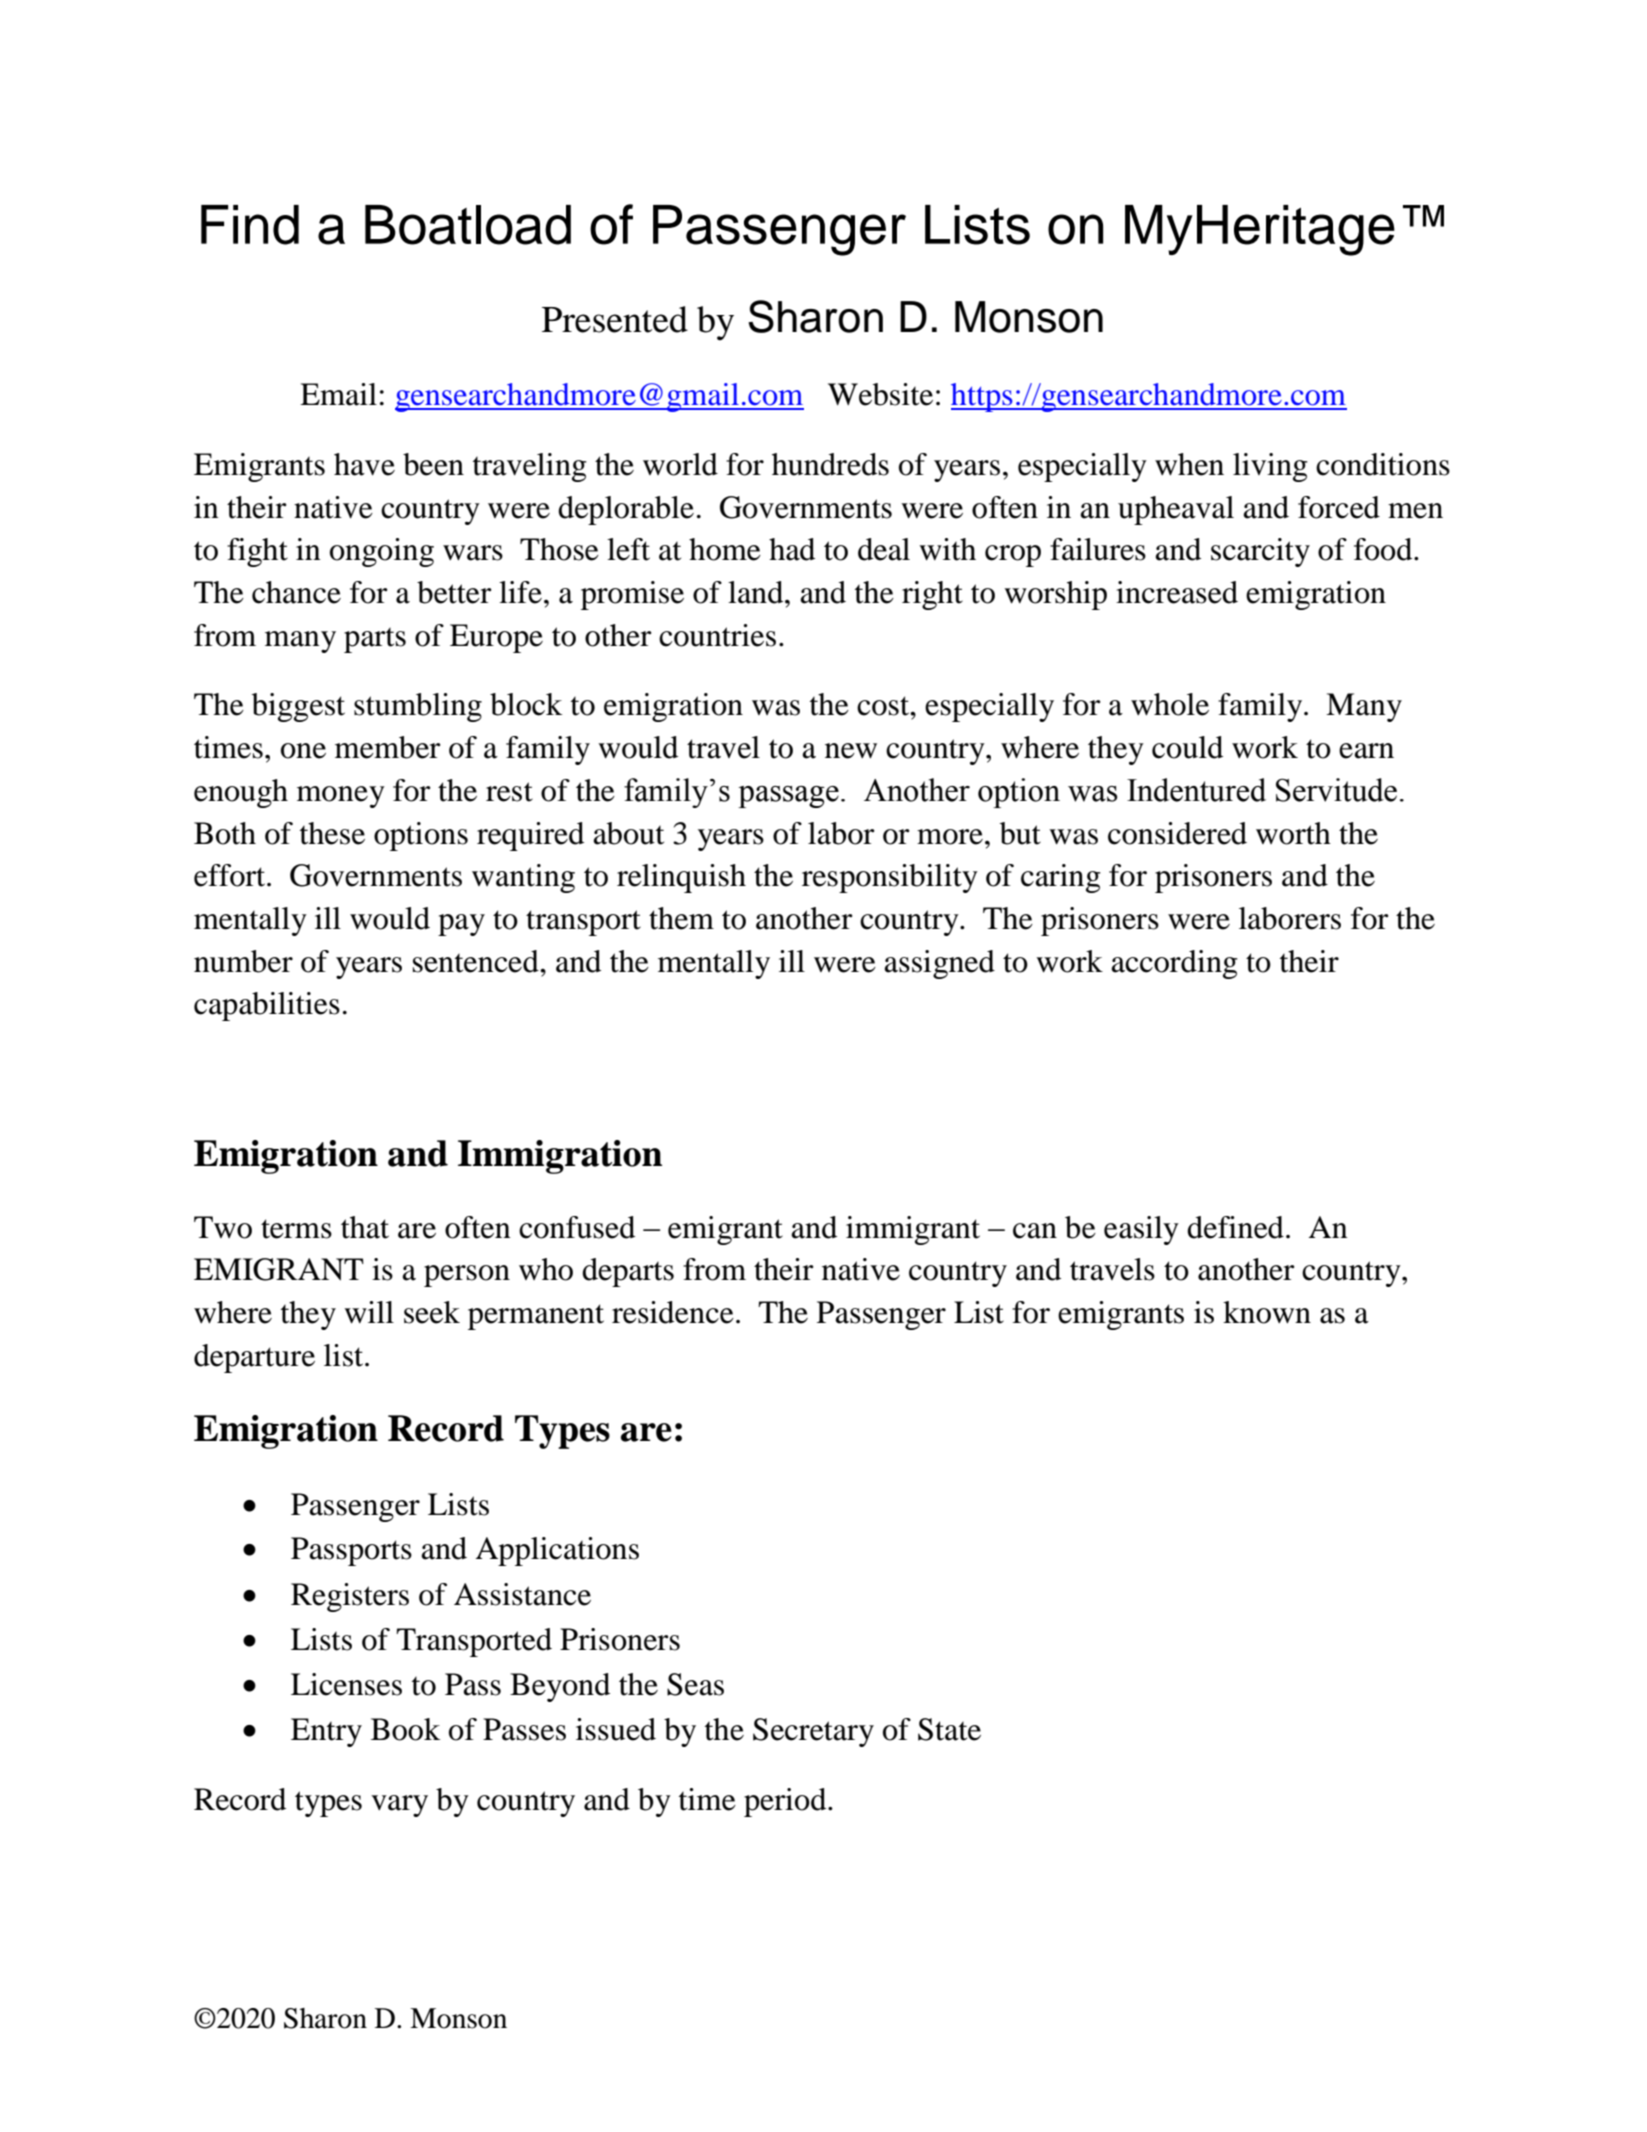 This page has width=1647, height=2132. I want to click on Entry, so click(326, 1732).
